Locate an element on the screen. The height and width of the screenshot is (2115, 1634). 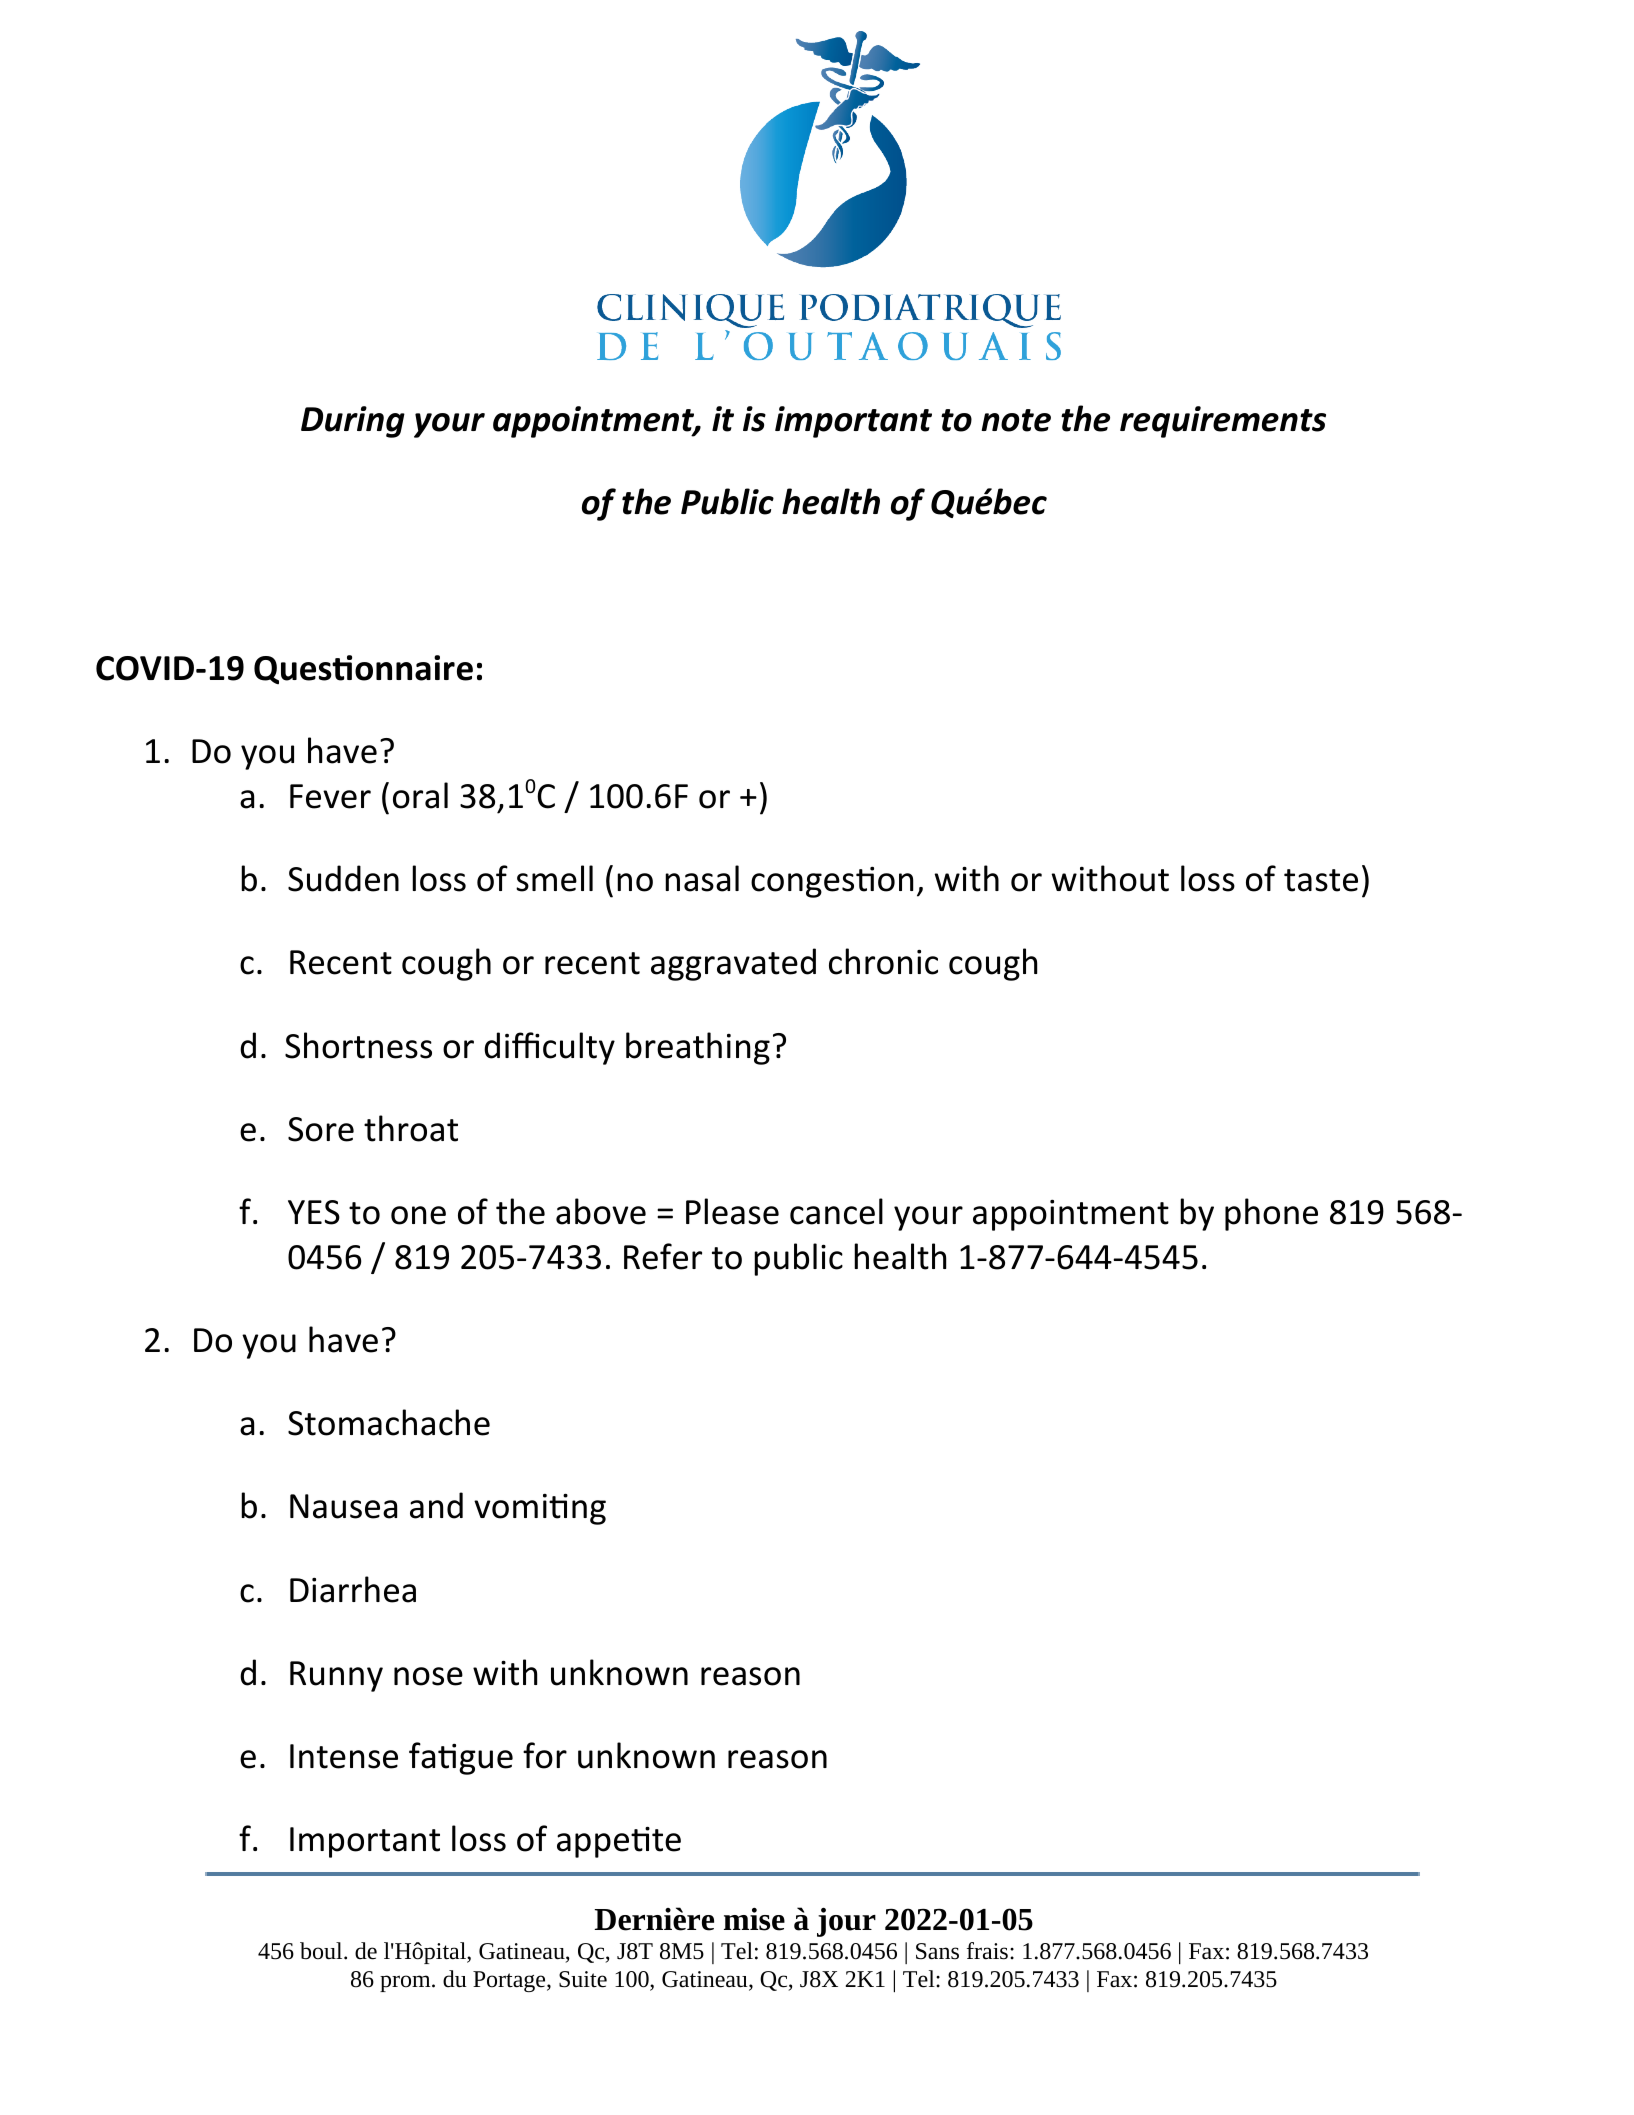
requirements is located at coordinates (1223, 422).
